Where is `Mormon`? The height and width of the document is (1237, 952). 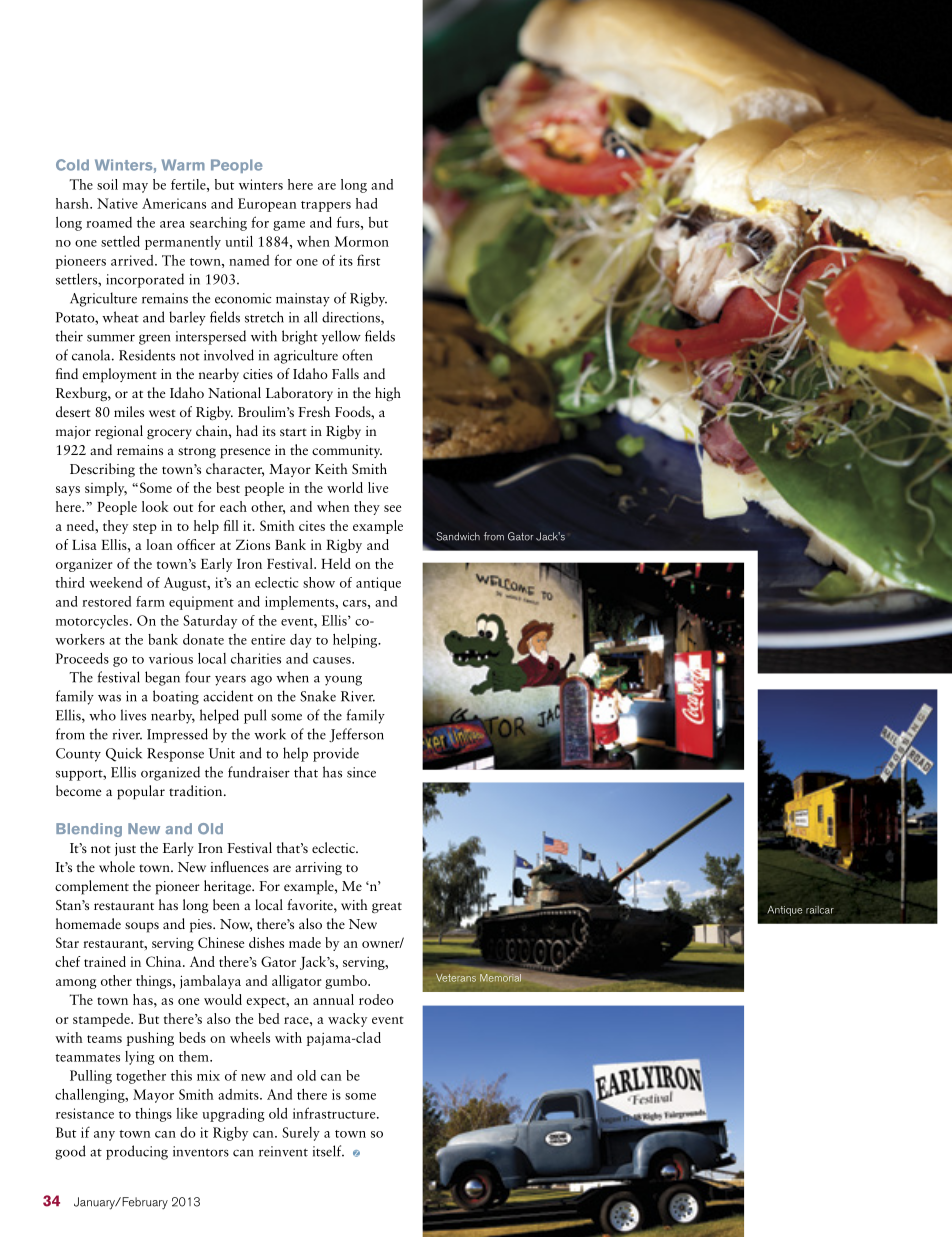 Mormon is located at coordinates (361, 241).
